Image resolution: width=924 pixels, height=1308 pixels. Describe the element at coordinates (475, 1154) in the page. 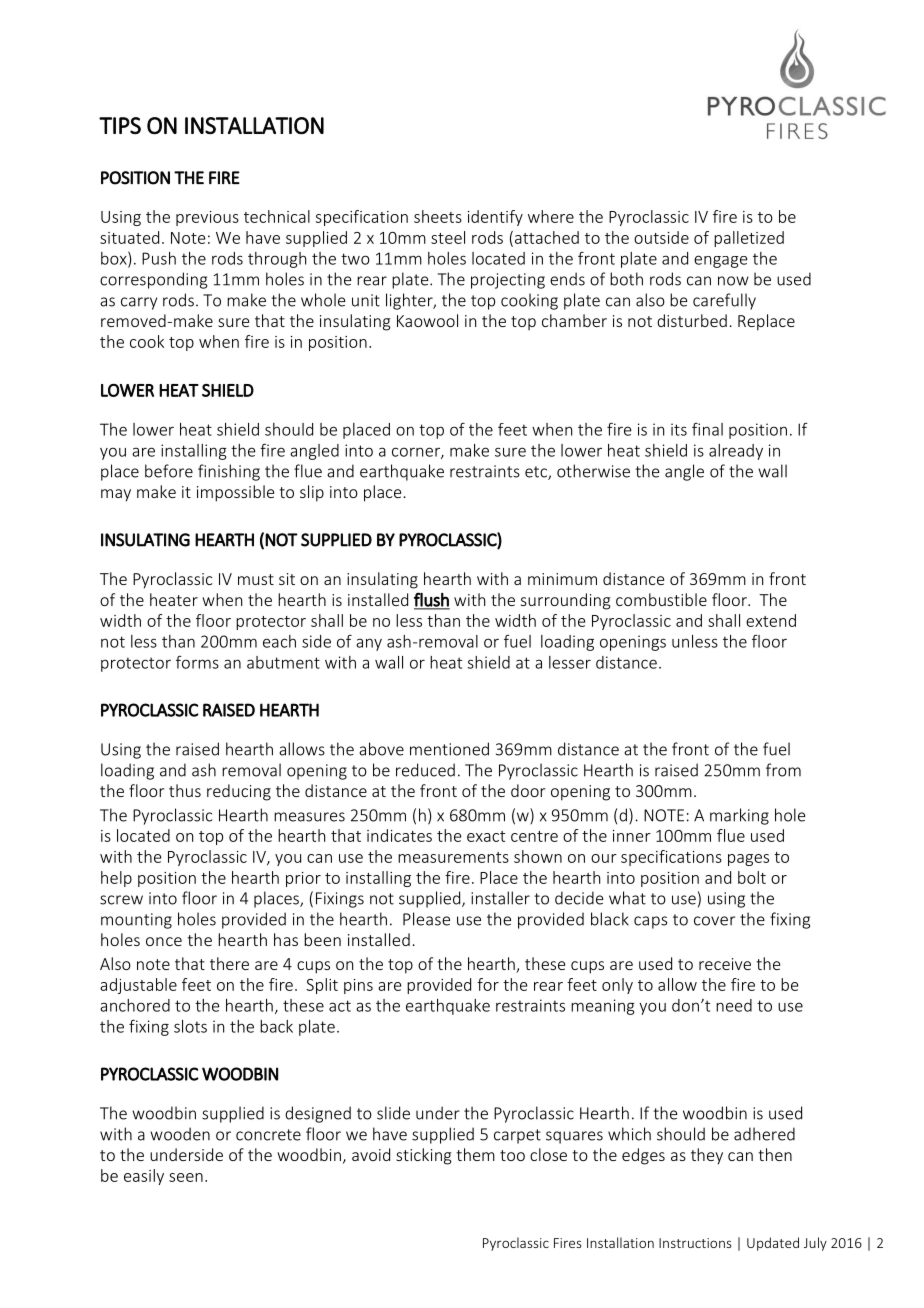

I see `them` at that location.
